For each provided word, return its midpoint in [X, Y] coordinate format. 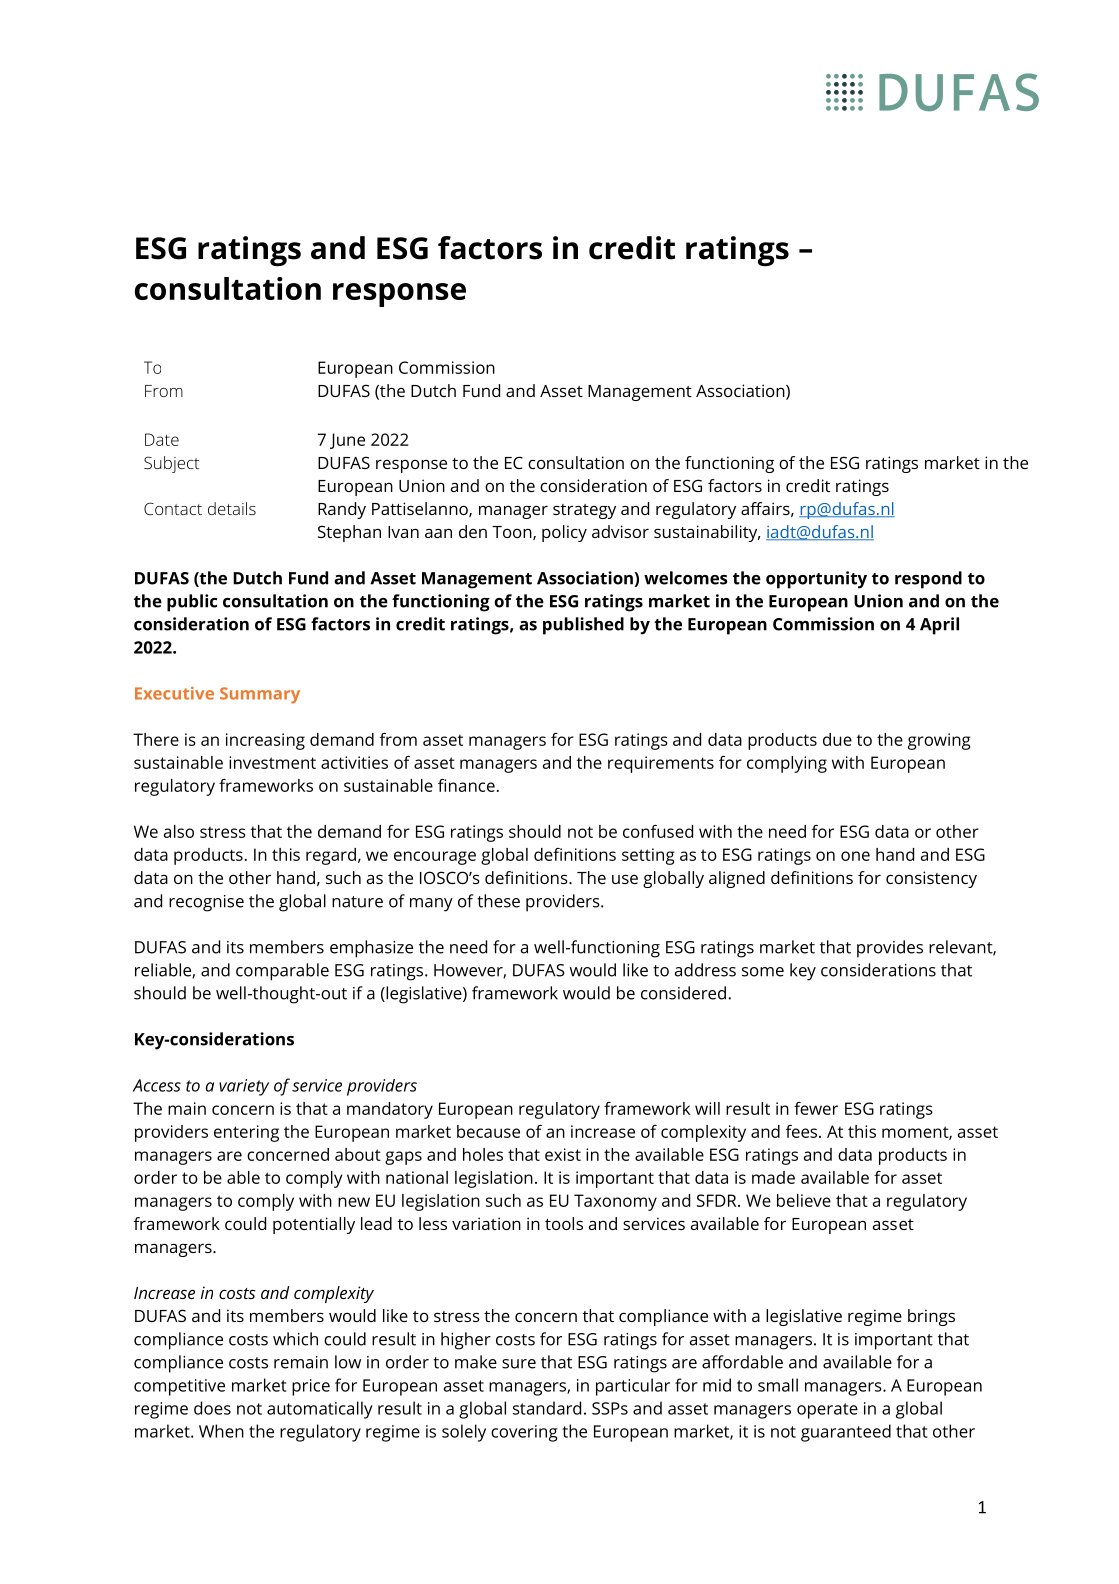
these [498, 901]
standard [547, 1408]
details [232, 508]
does [212, 1408]
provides [890, 949]
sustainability [707, 533]
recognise [206, 903]
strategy [584, 511]
